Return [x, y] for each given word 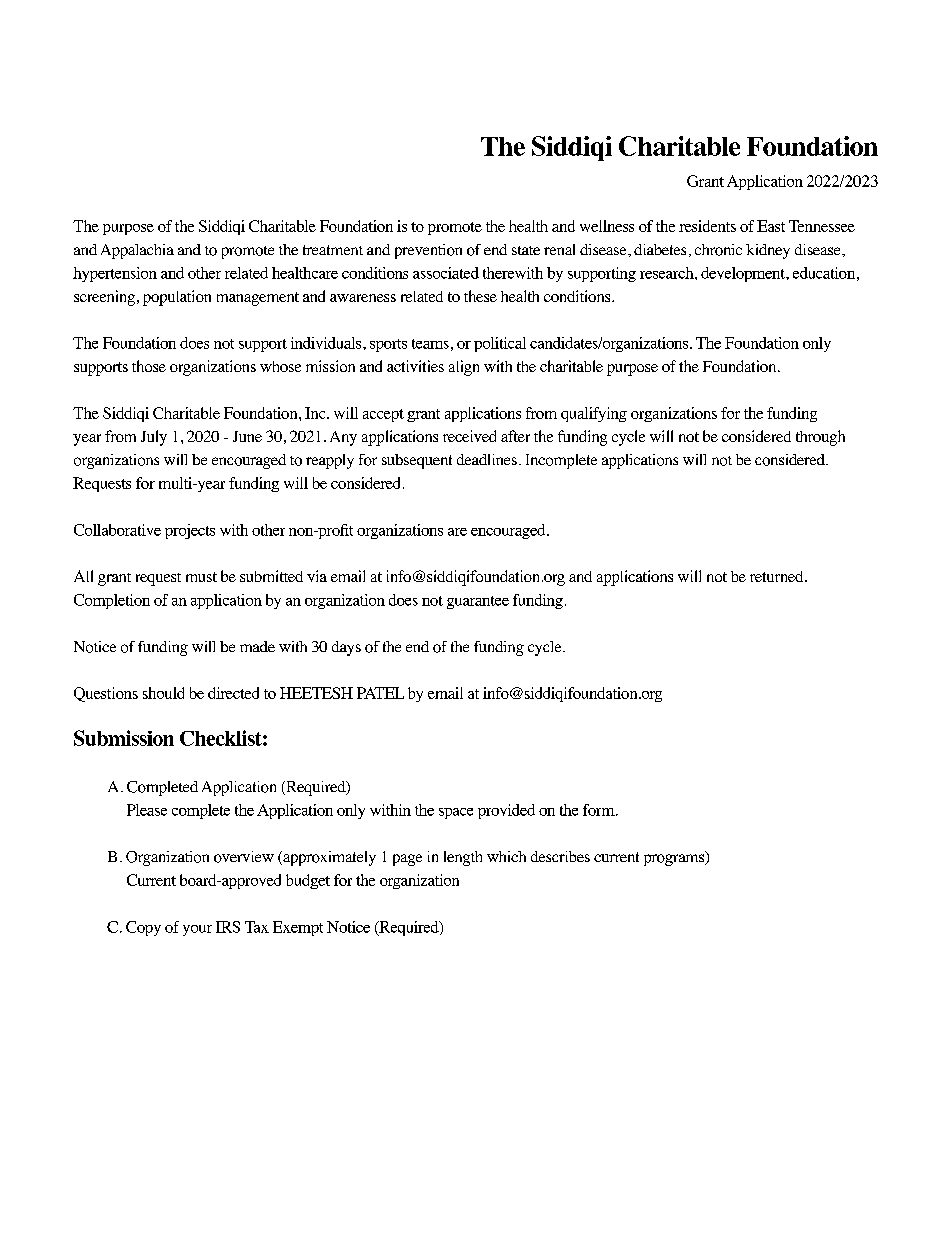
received [469, 436]
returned [778, 576]
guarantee [478, 602]
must [201, 577]
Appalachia [137, 251]
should [163, 693]
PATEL [380, 693]
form [600, 810]
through [820, 438]
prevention [428, 251]
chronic [718, 250]
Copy [143, 928]
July [154, 438]
